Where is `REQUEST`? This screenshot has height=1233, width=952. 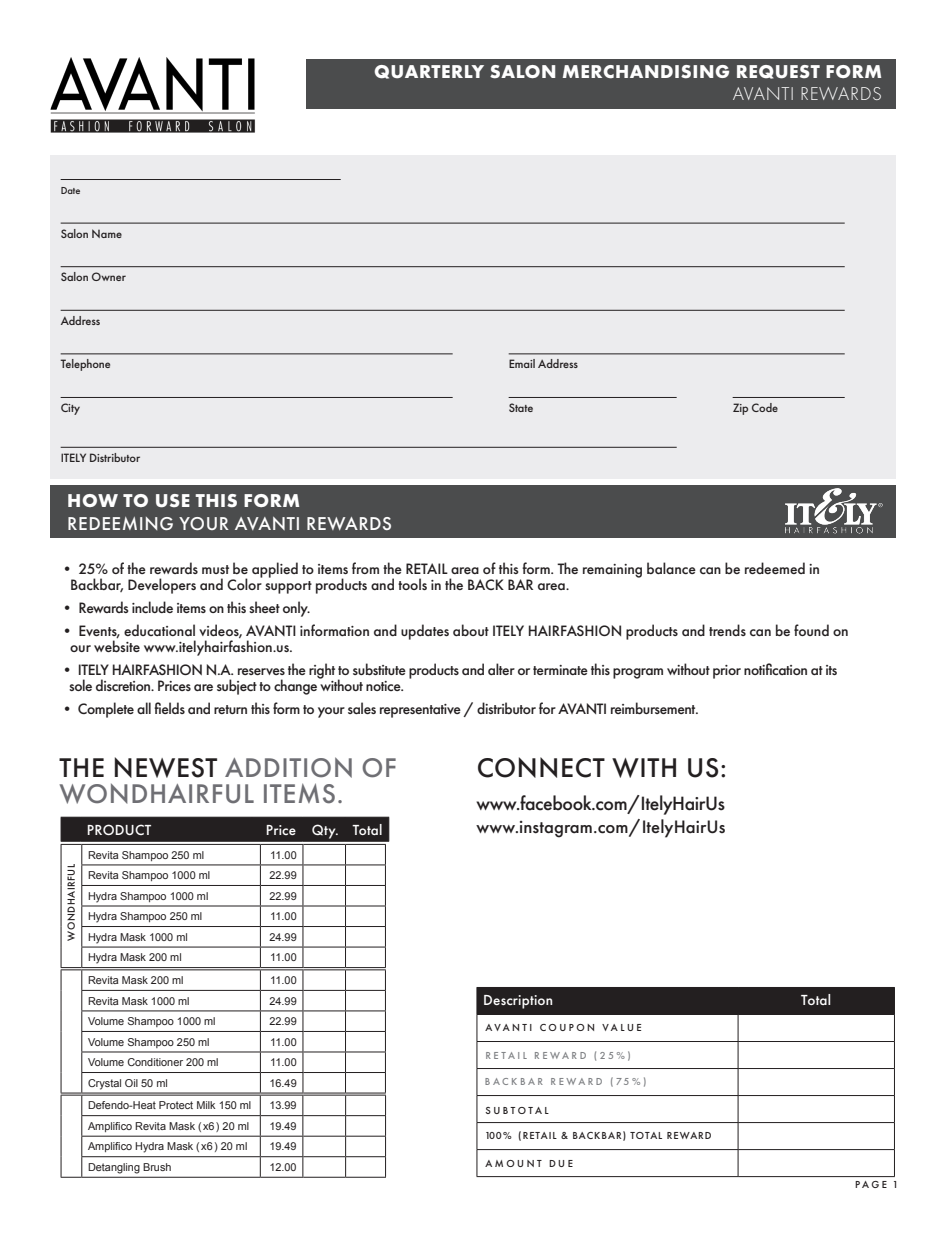
REQUEST is located at coordinates (778, 72).
